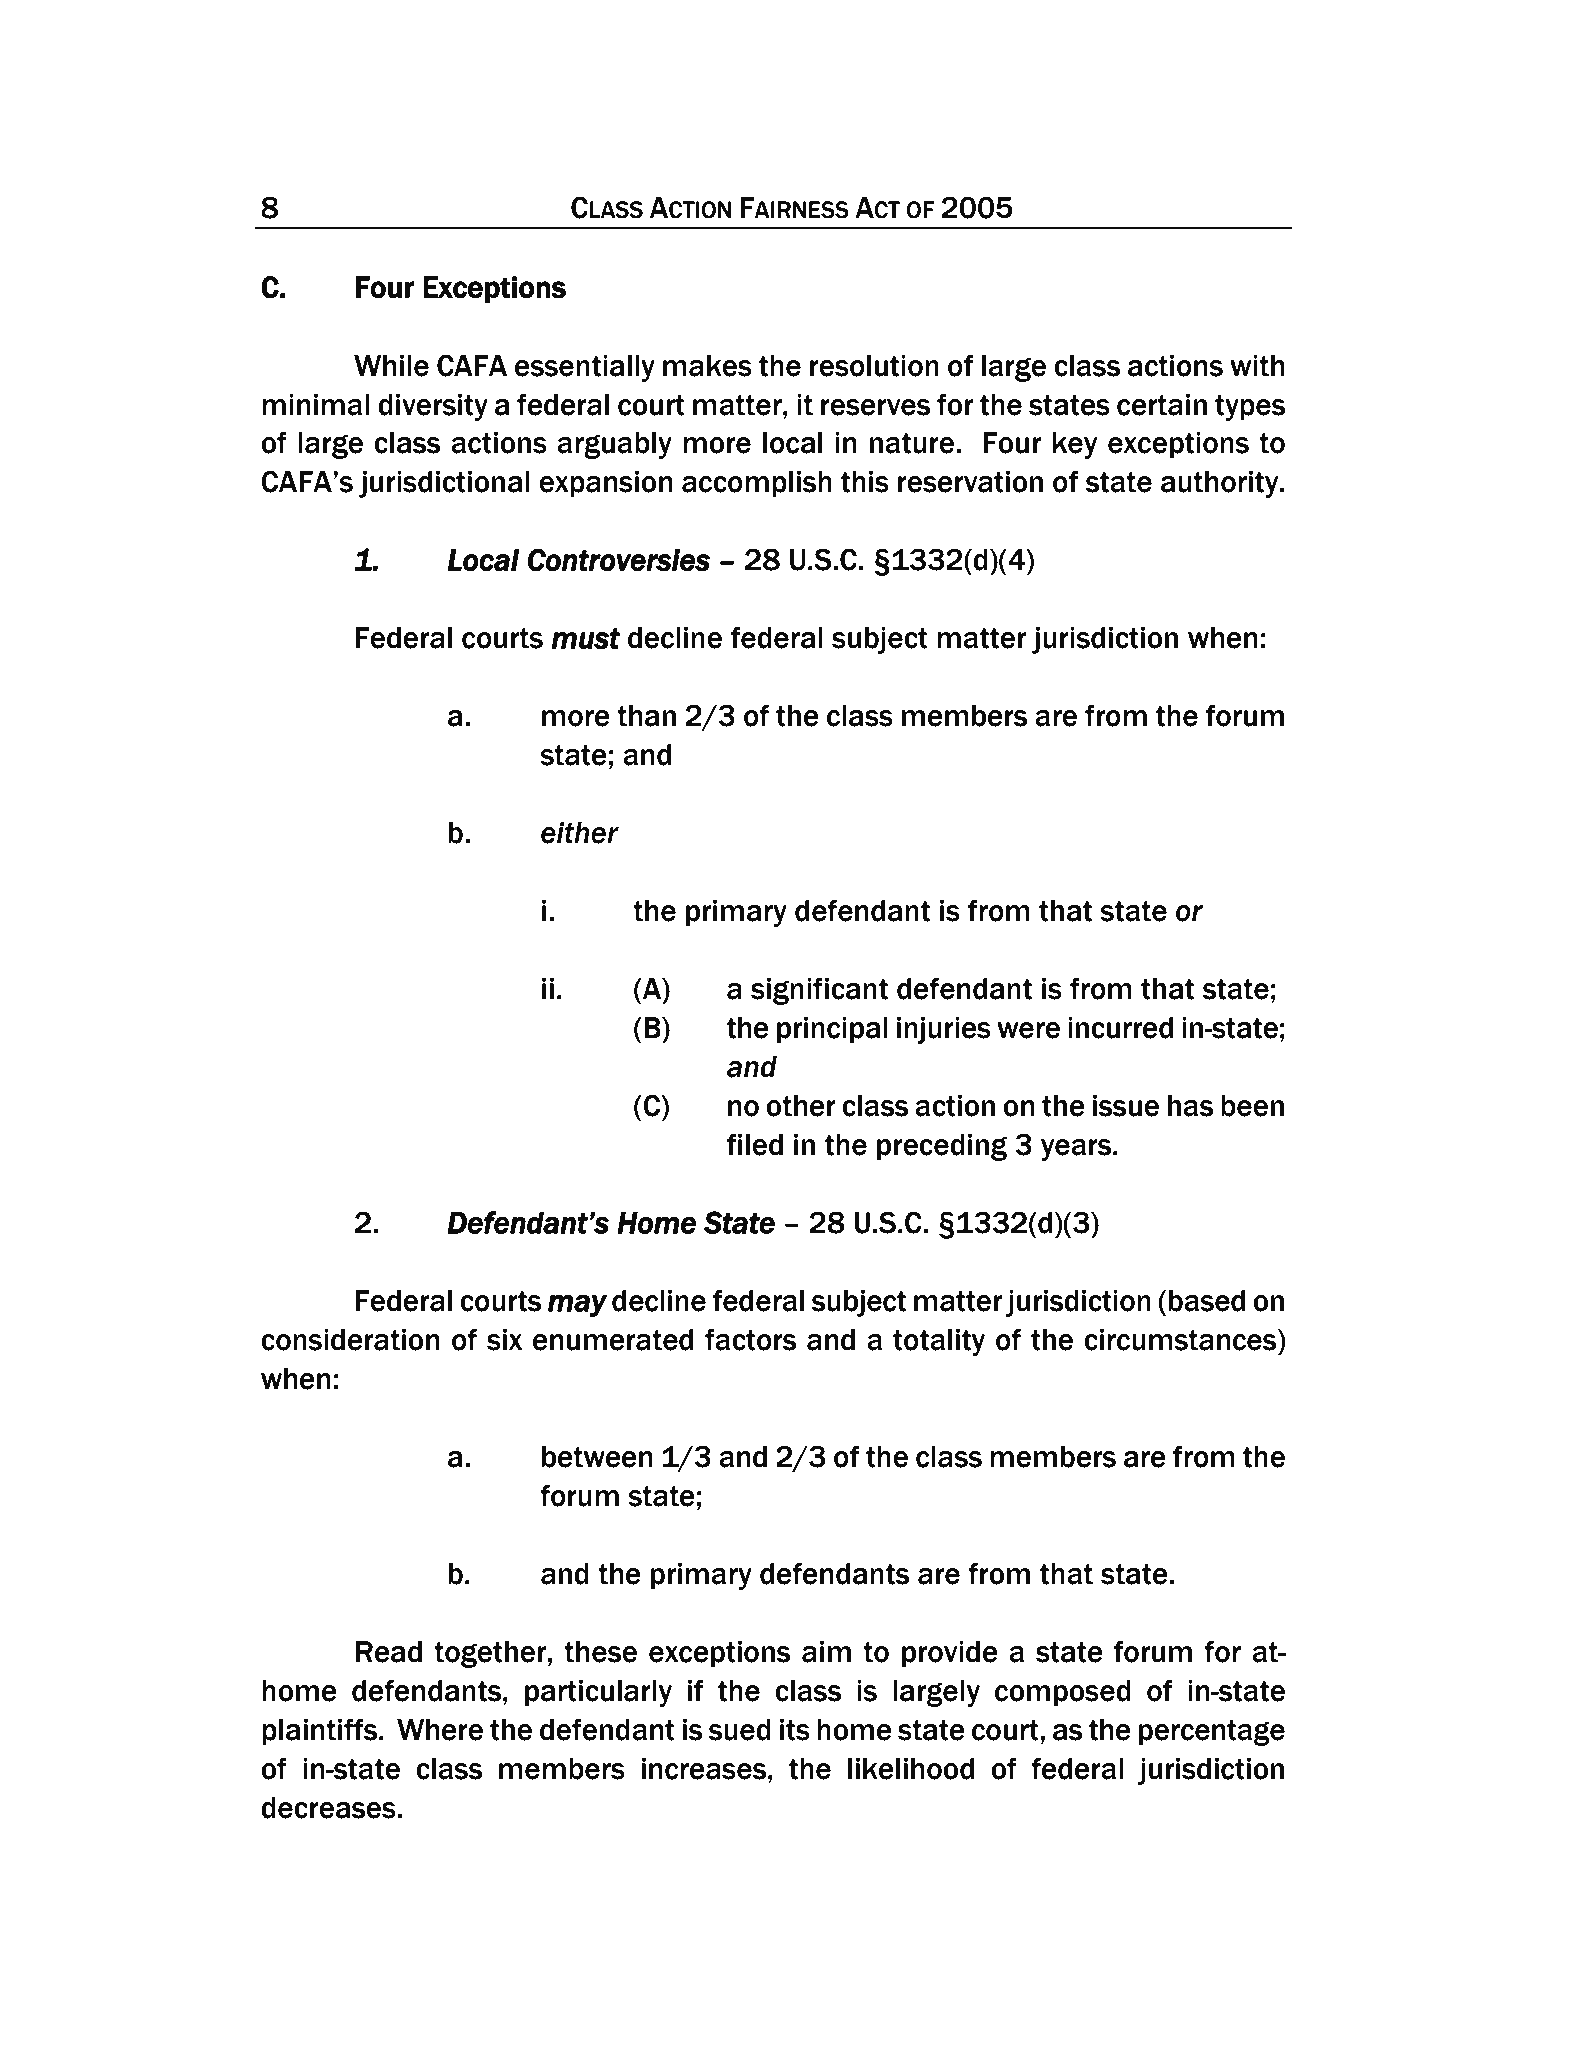 Image resolution: width=1584 pixels, height=2050 pixels. Describe the element at coordinates (646, 716) in the document. I see `than` at that location.
